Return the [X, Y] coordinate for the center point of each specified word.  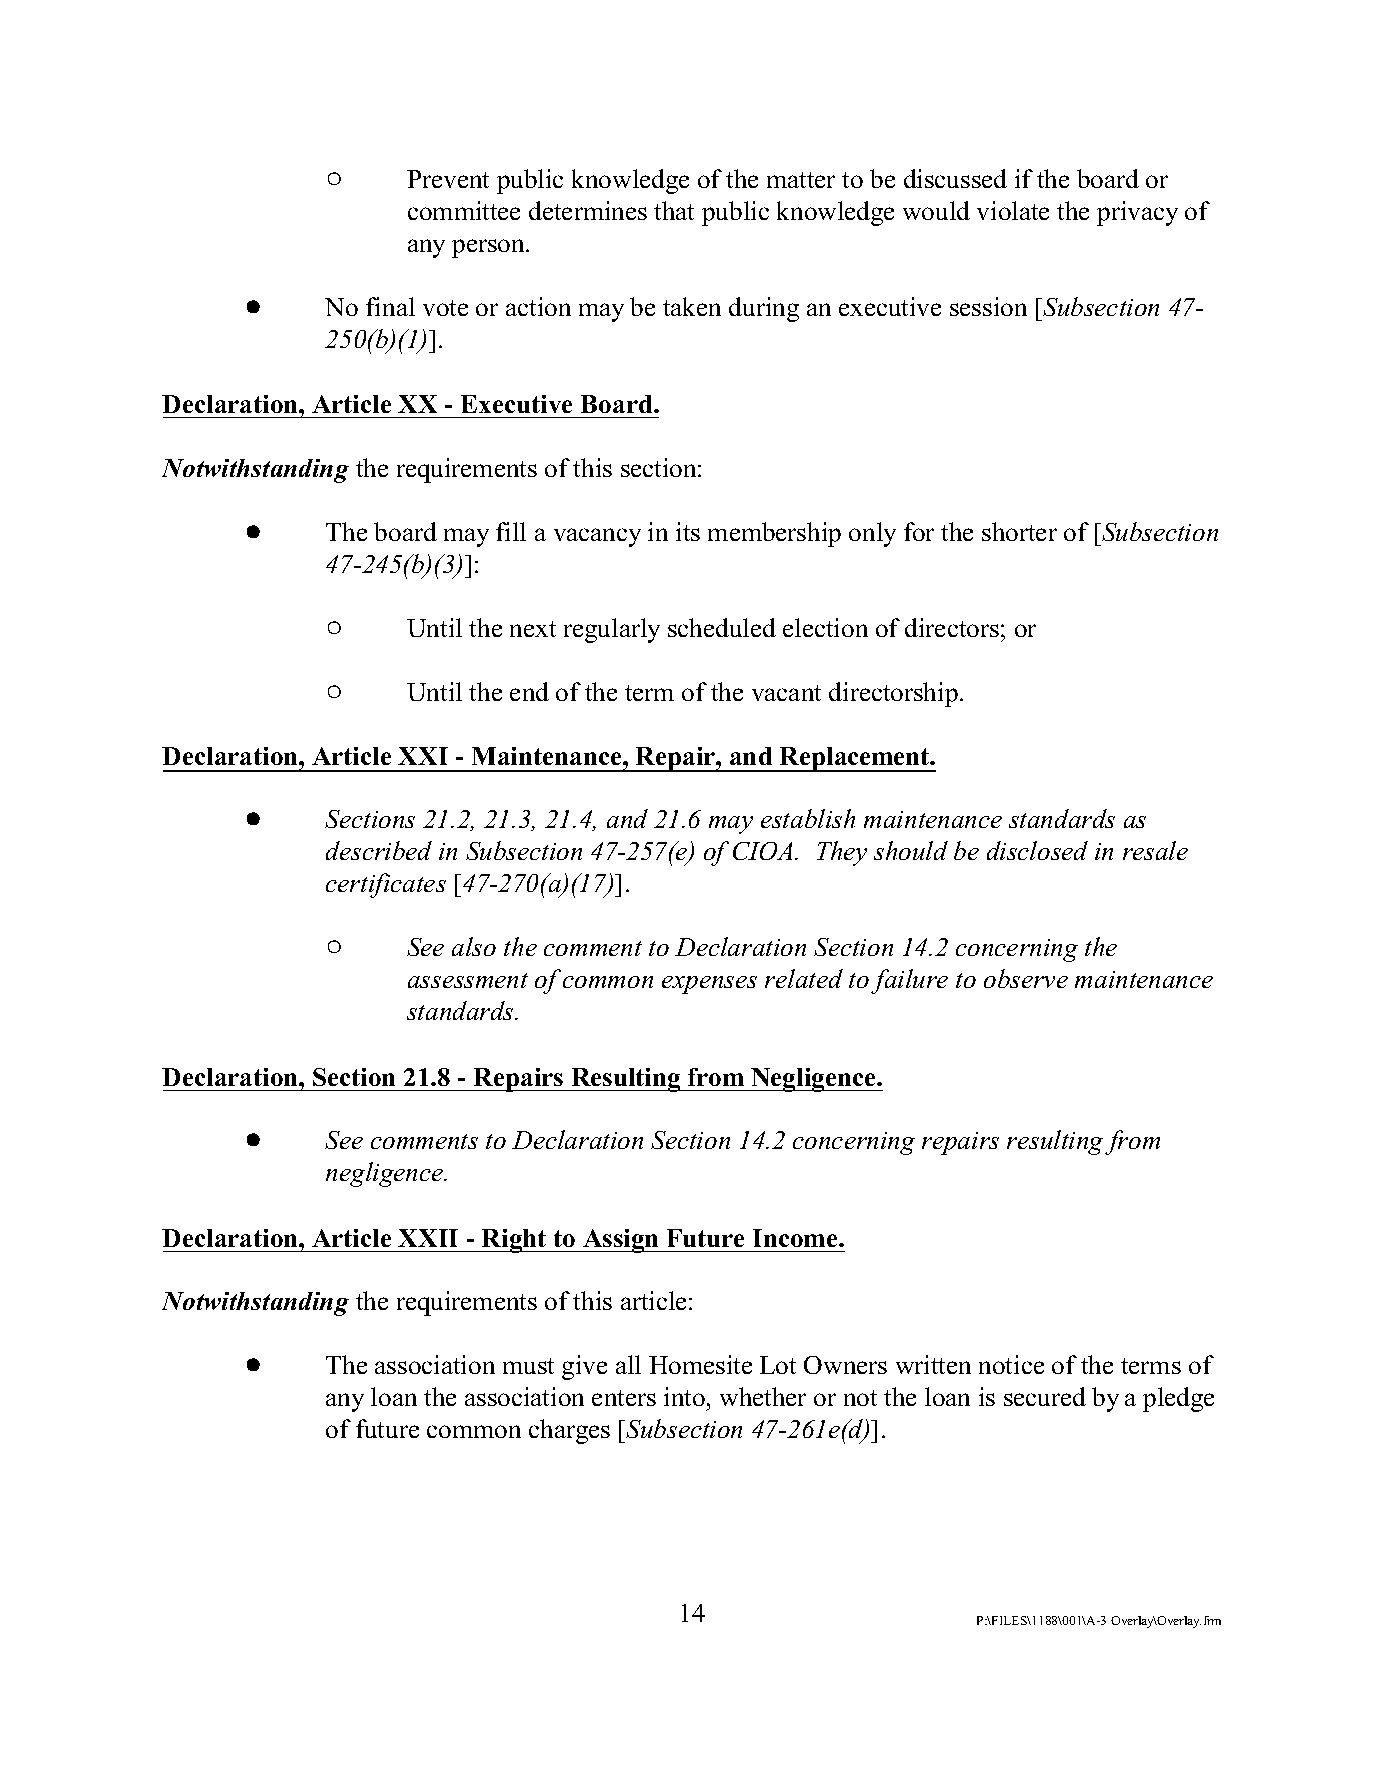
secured [1045, 1396]
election [825, 627]
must [528, 1366]
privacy [1137, 213]
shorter [1019, 531]
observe [1026, 978]
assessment [468, 980]
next [533, 629]
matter [801, 180]
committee [464, 210]
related [804, 978]
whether [763, 1396]
